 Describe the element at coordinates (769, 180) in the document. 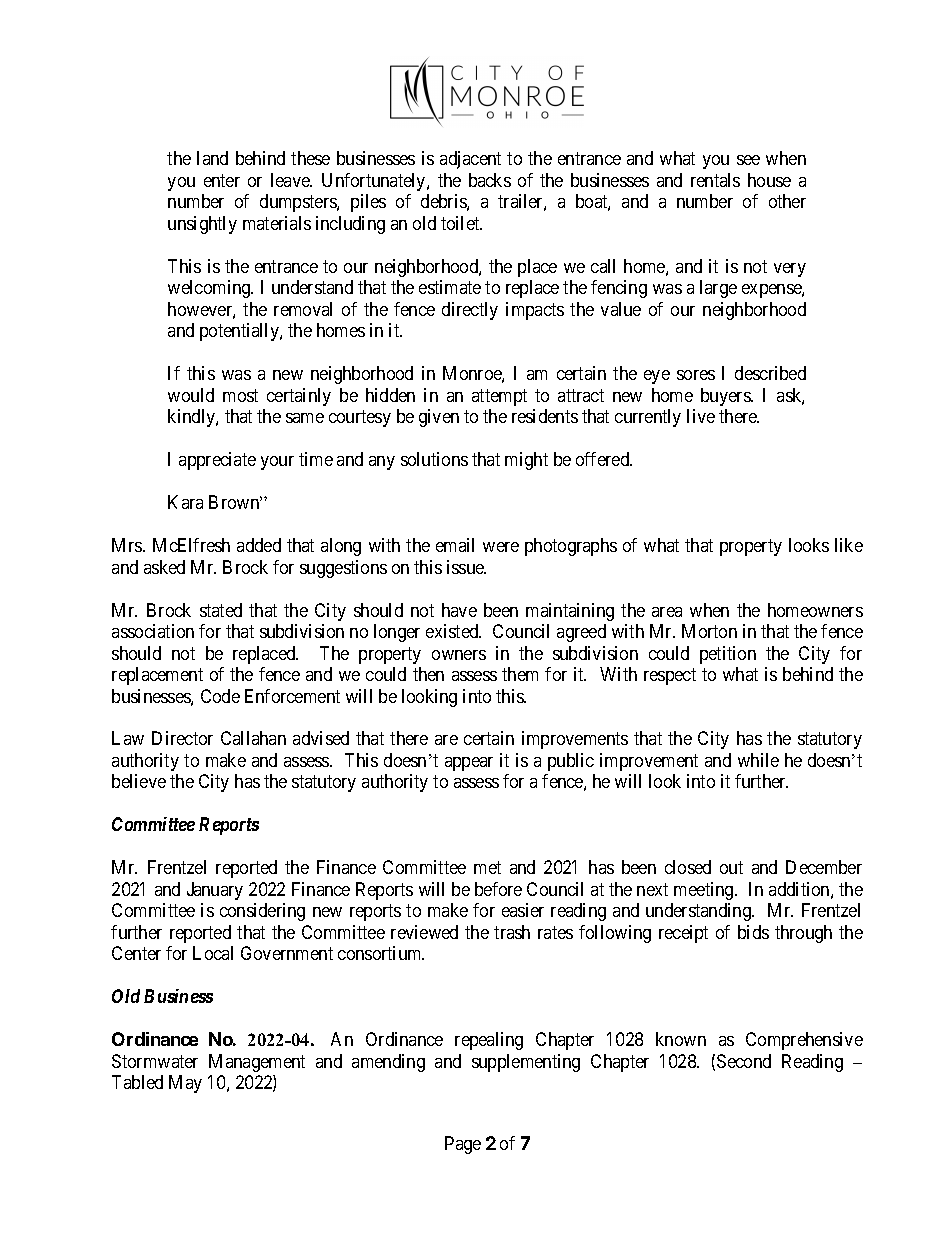

I see `house` at that location.
